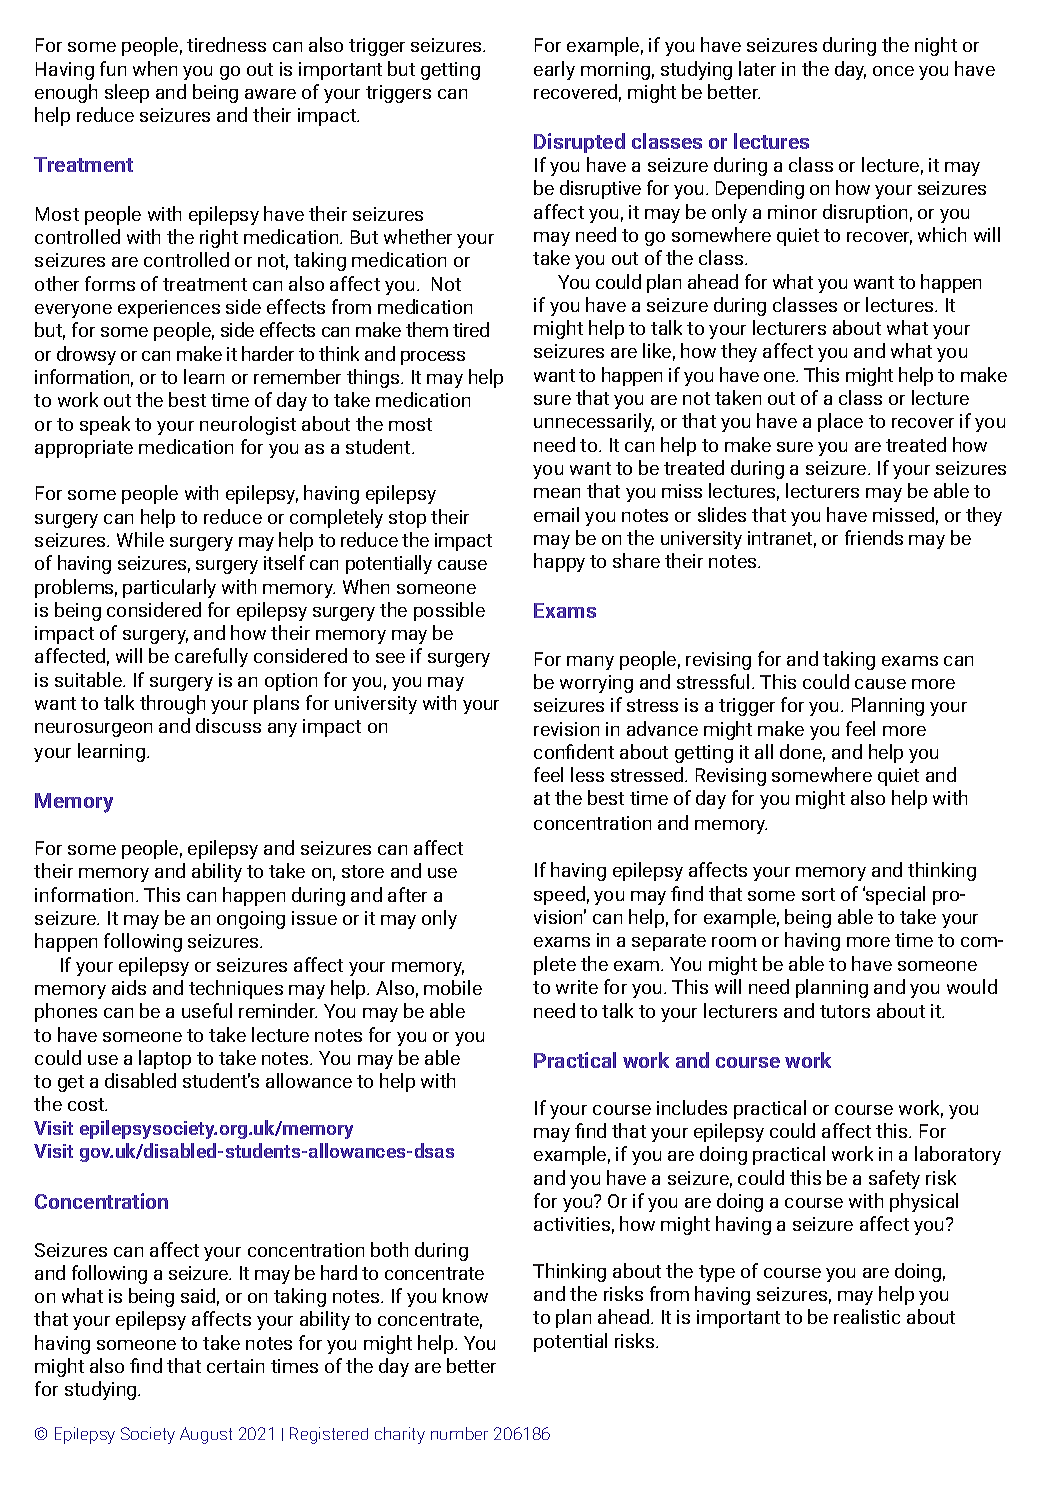  Describe the element at coordinates (574, 751) in the screenshot. I see `confident` at that location.
